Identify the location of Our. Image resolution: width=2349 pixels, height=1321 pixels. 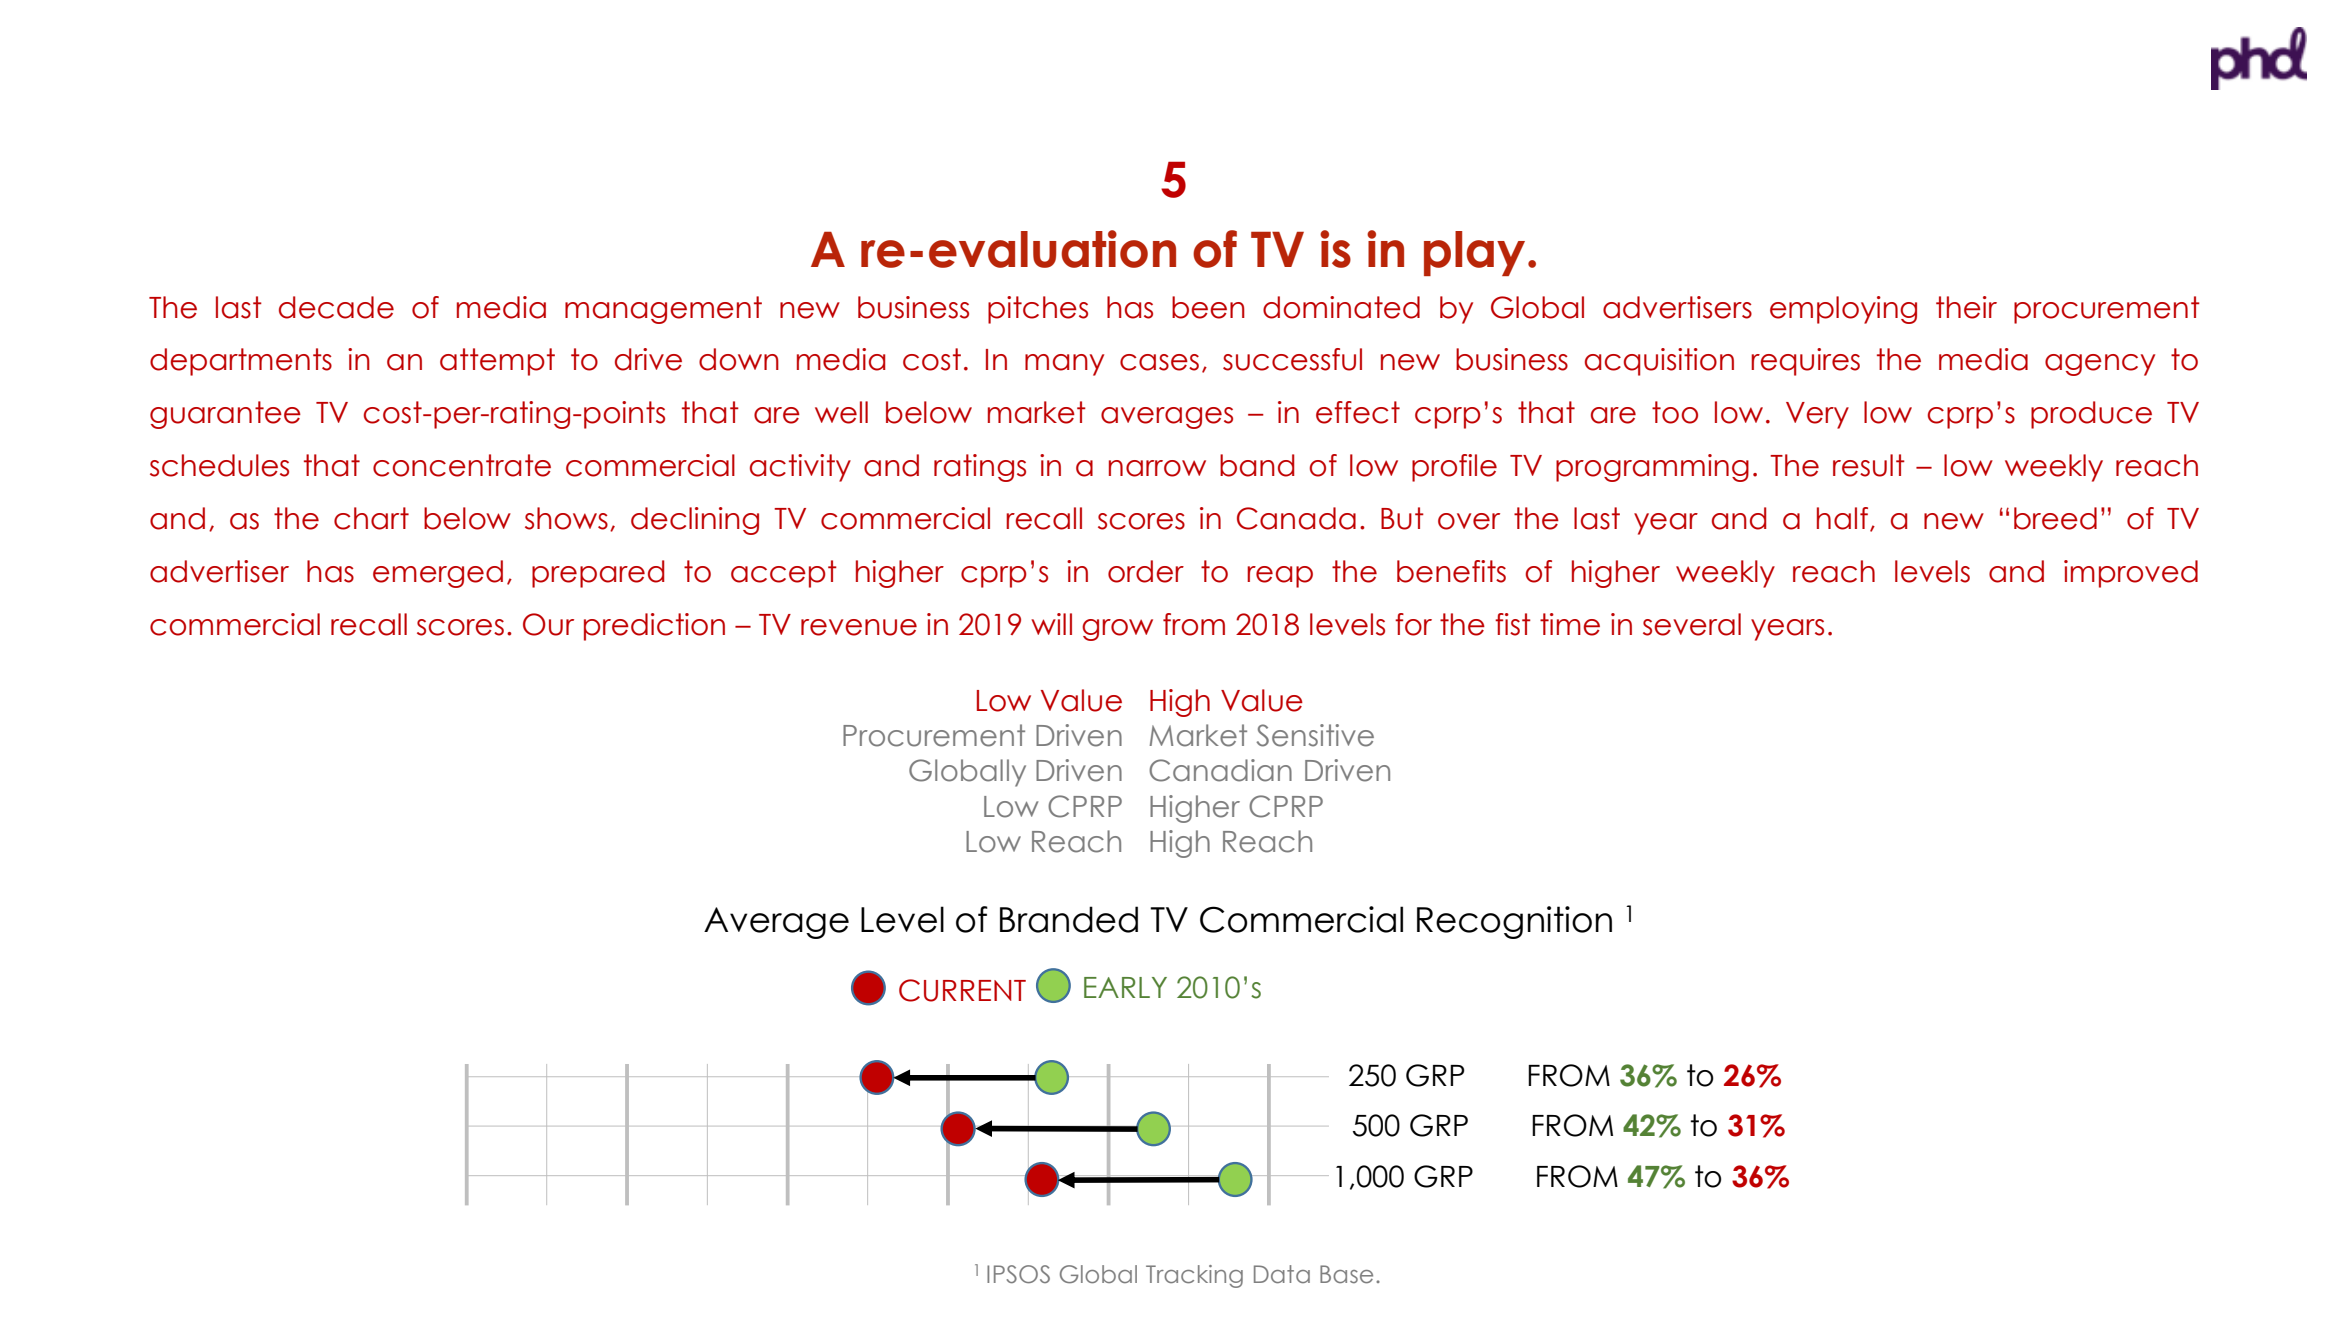
(548, 624).
